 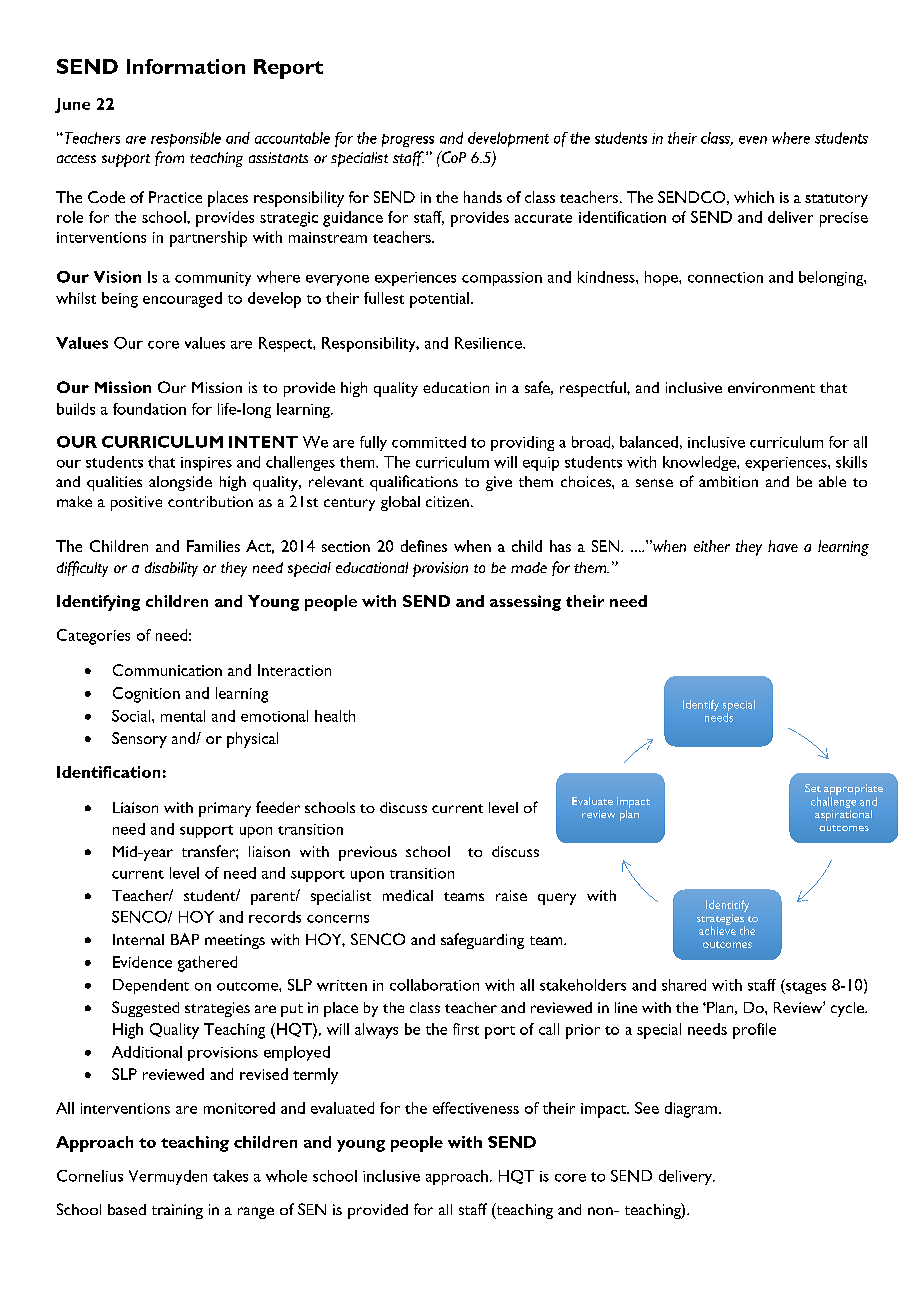 I want to click on committed, so click(x=429, y=442).
